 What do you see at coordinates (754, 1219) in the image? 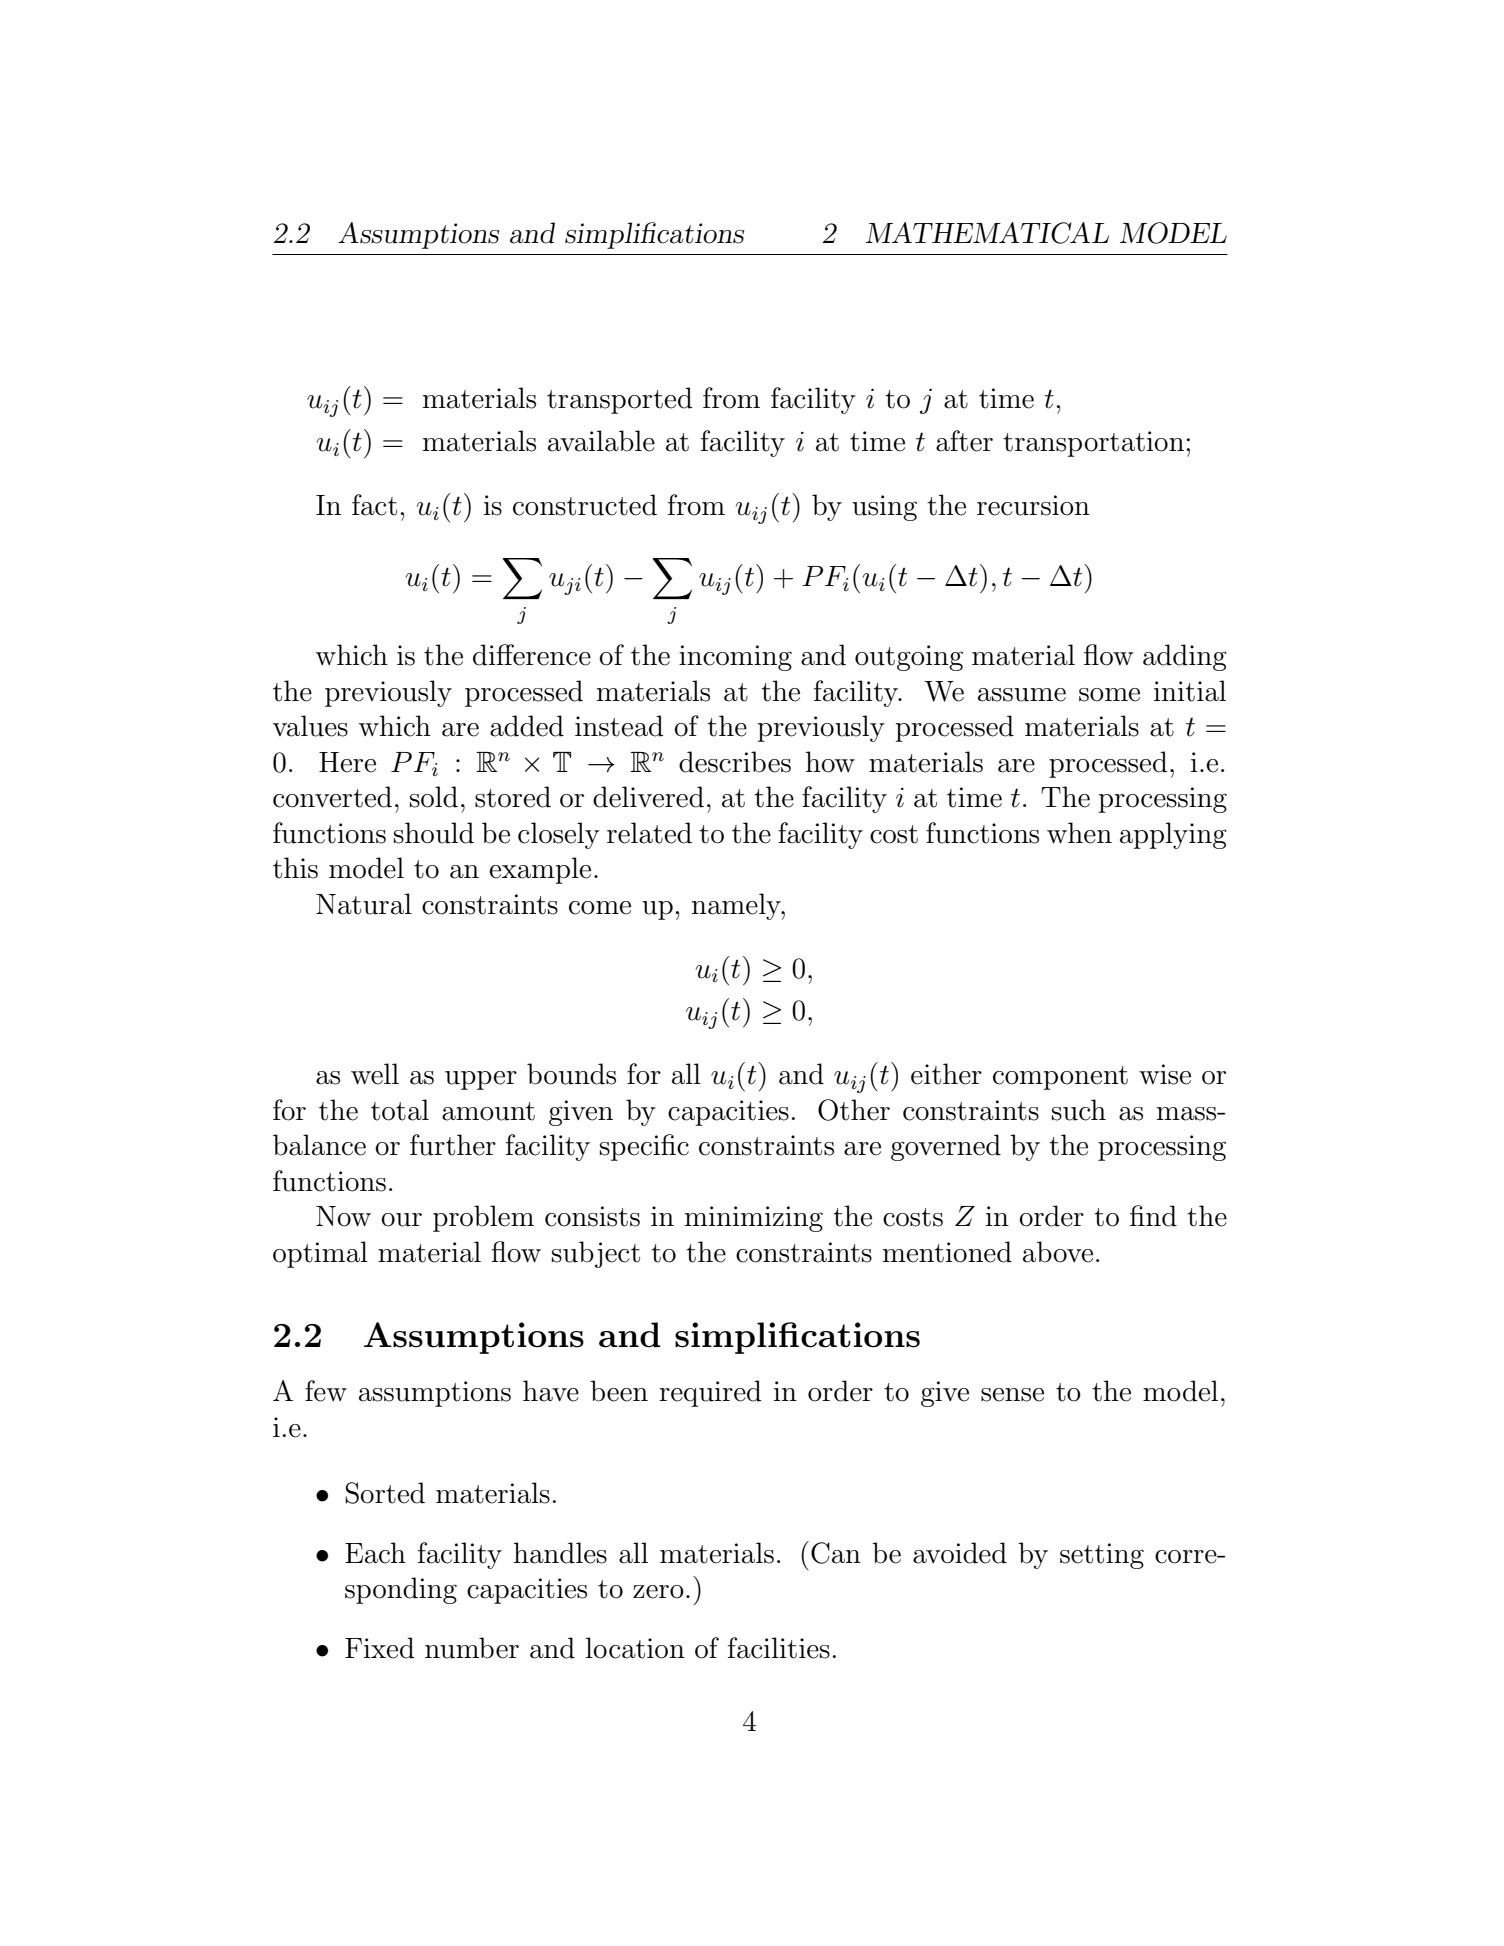
I see `minimizing` at bounding box center [754, 1219].
